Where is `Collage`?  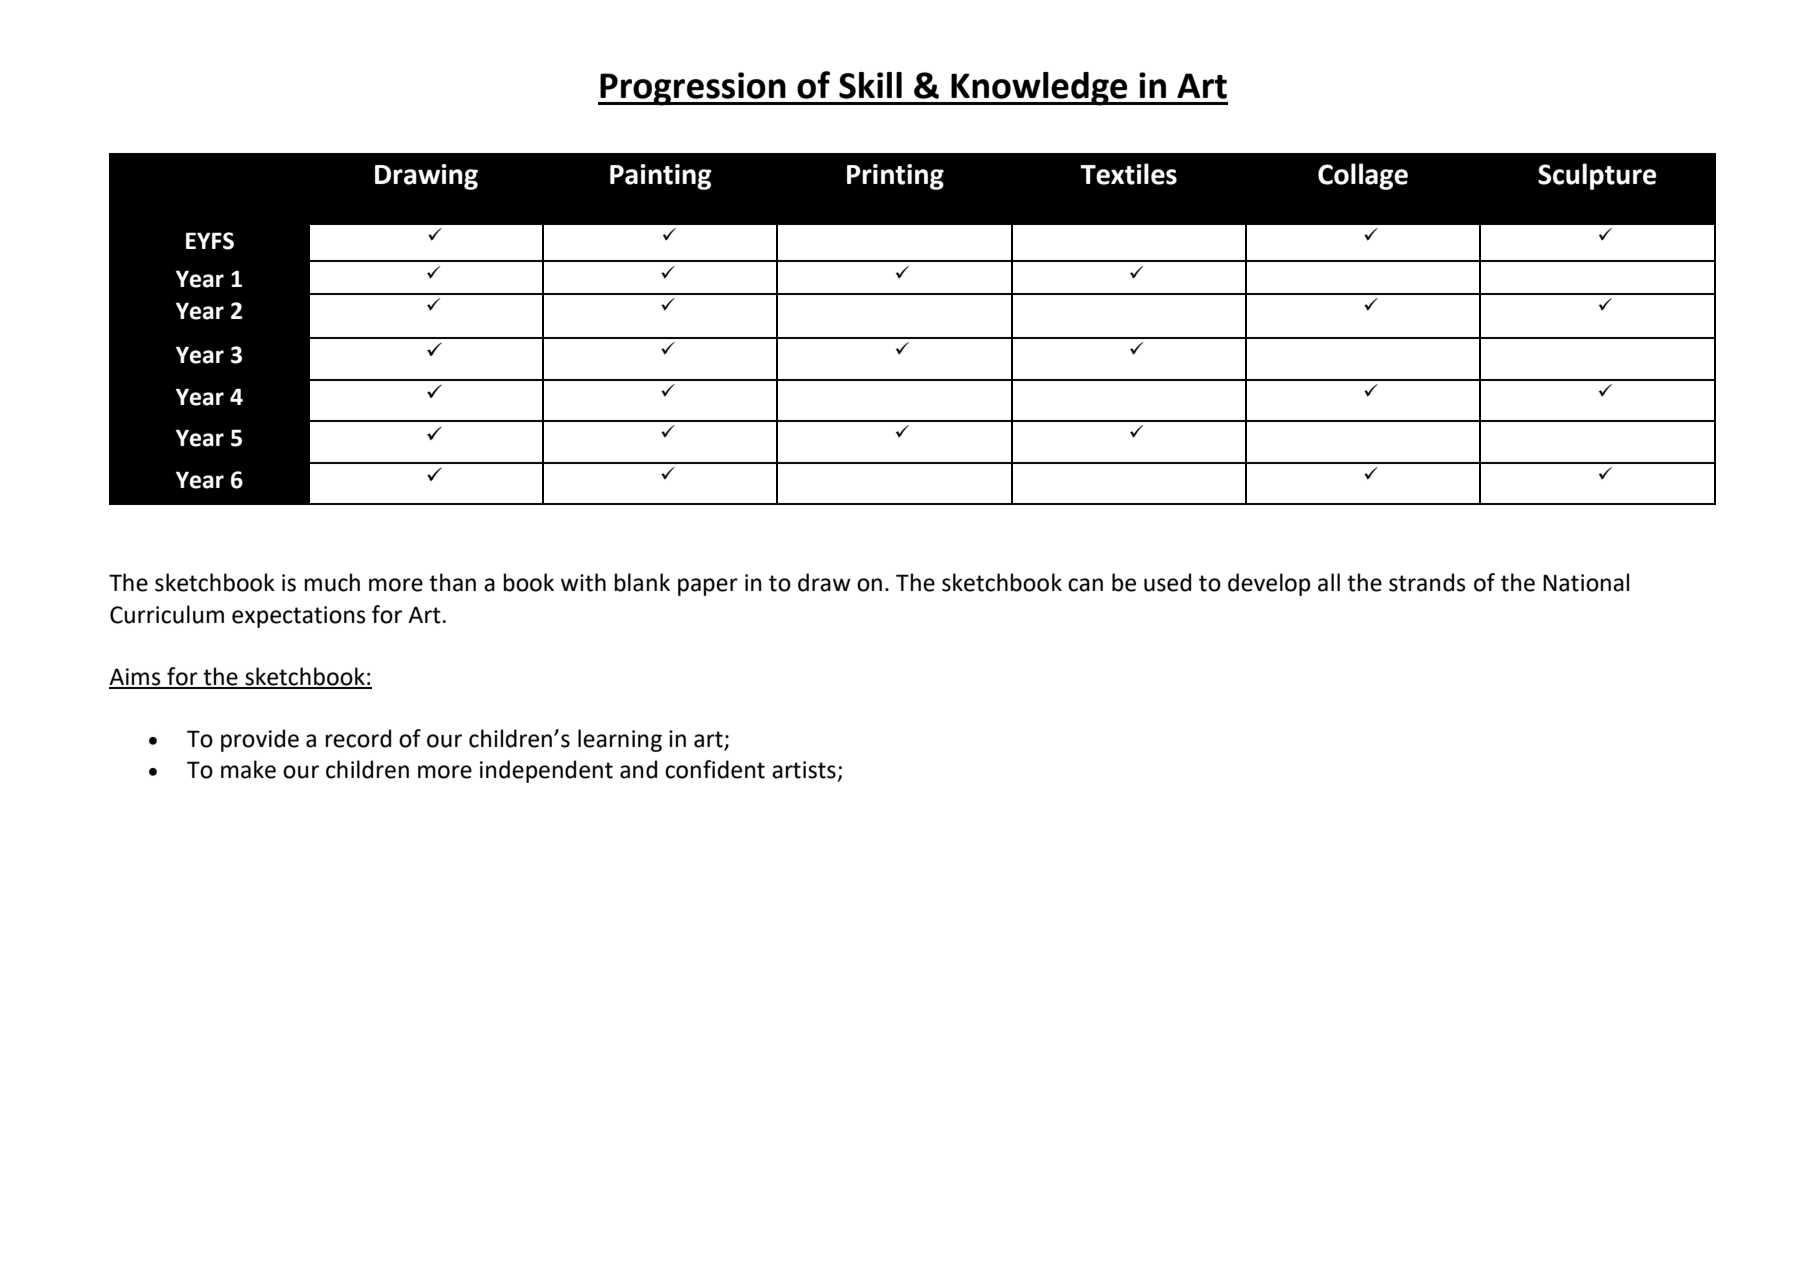 Collage is located at coordinates (1363, 176).
